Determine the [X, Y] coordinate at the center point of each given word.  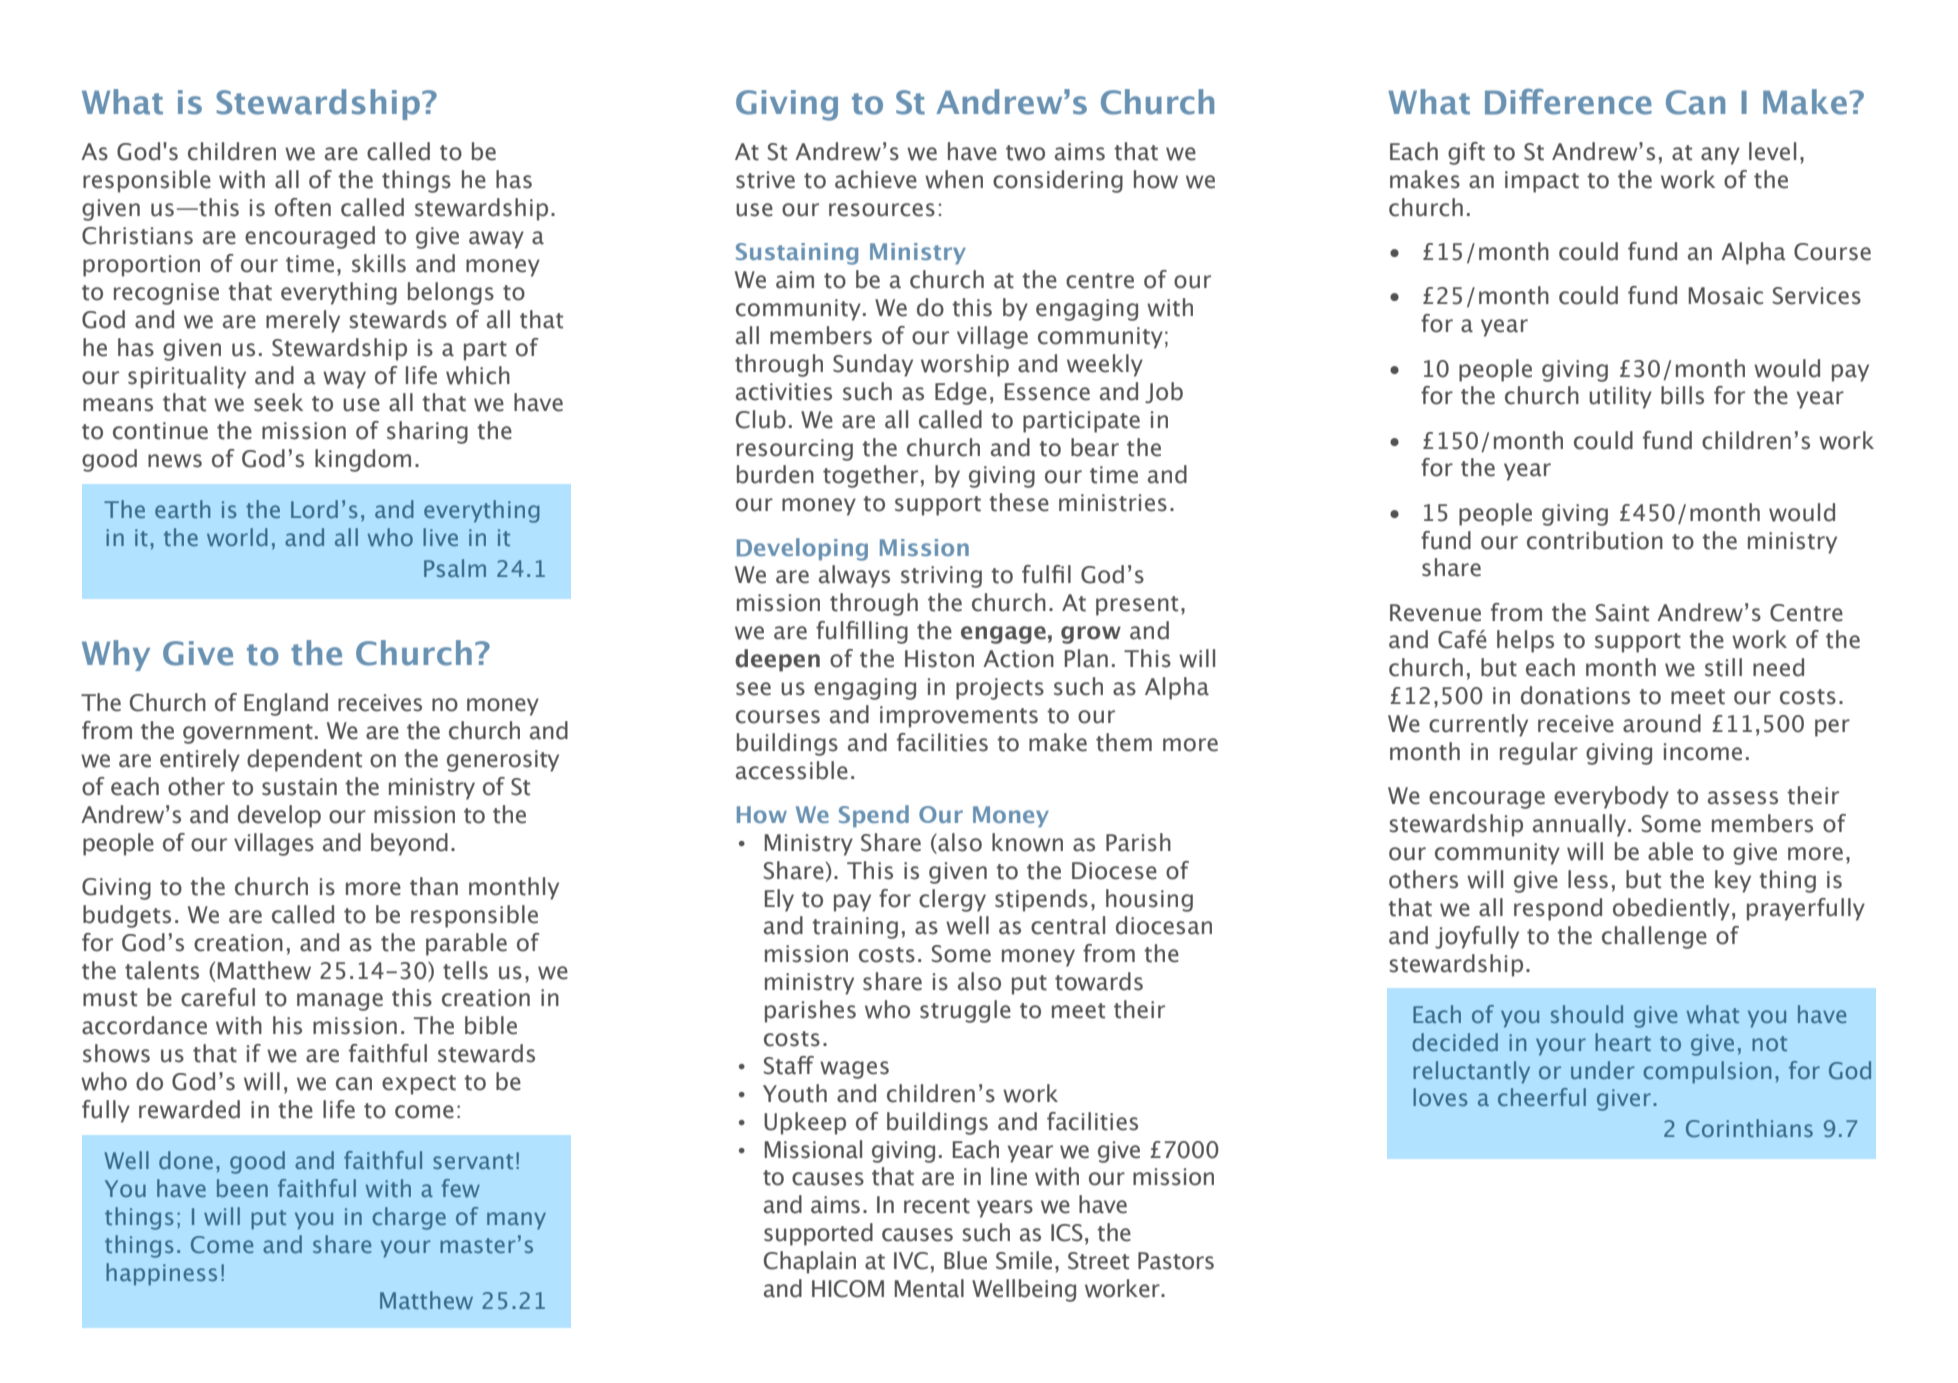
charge [409, 1218]
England [286, 704]
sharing [427, 432]
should [1587, 1014]
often [303, 207]
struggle [965, 1011]
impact [1542, 182]
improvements [959, 717]
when [954, 179]
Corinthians [1749, 1128]
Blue [965, 1260]
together [870, 476]
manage [340, 1002]
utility [1620, 397]
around [1662, 723]
